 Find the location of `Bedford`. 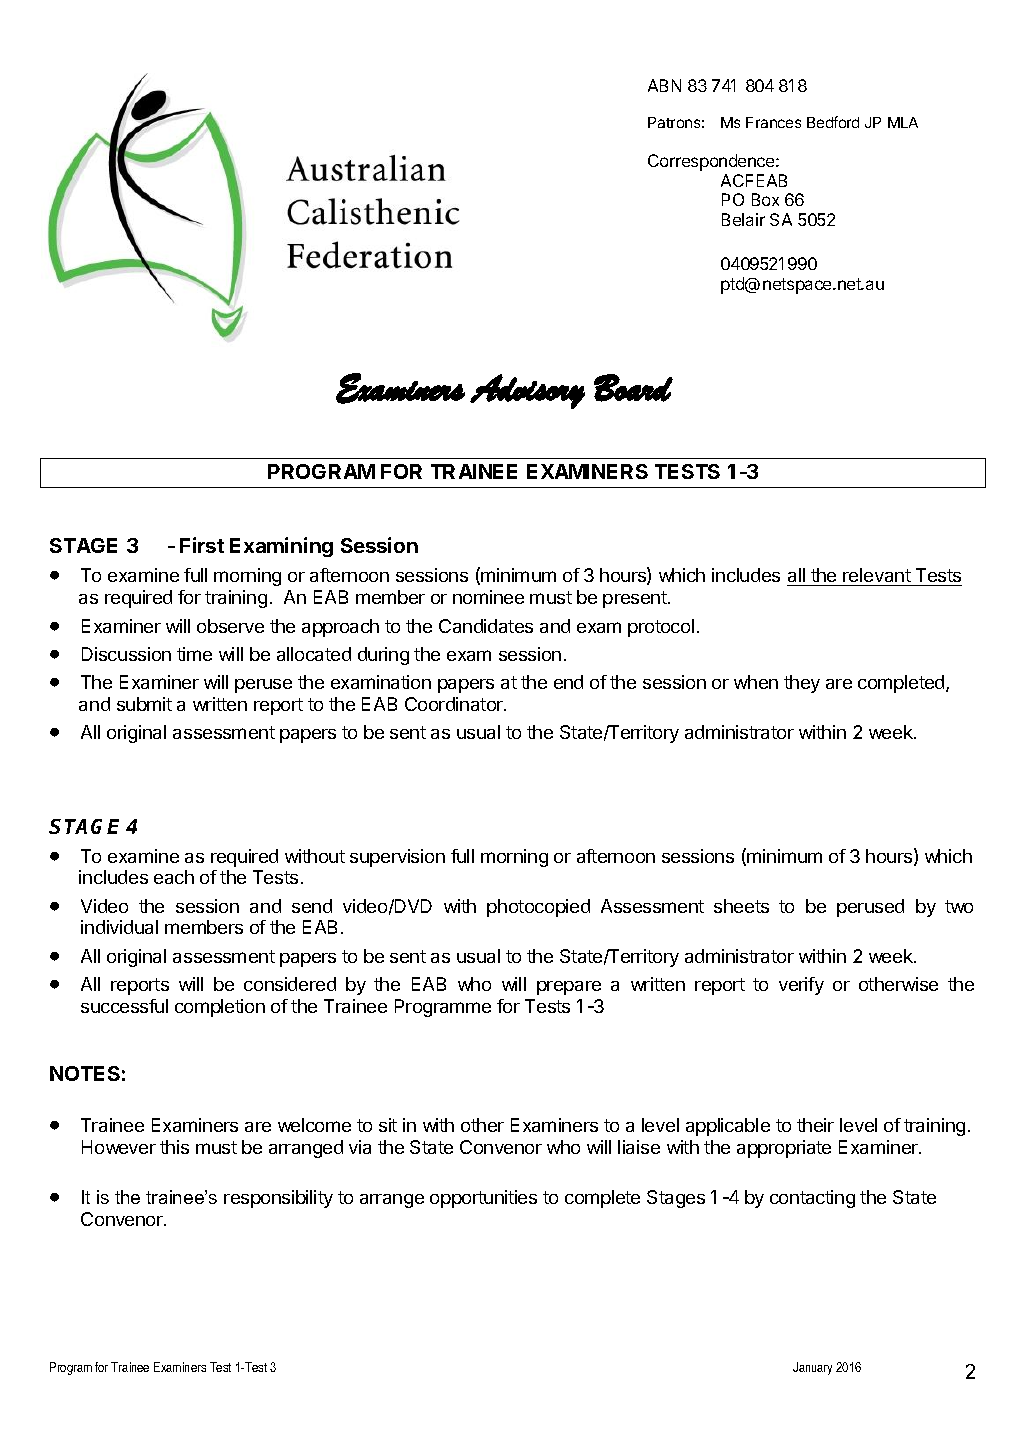

Bedford is located at coordinates (833, 122).
